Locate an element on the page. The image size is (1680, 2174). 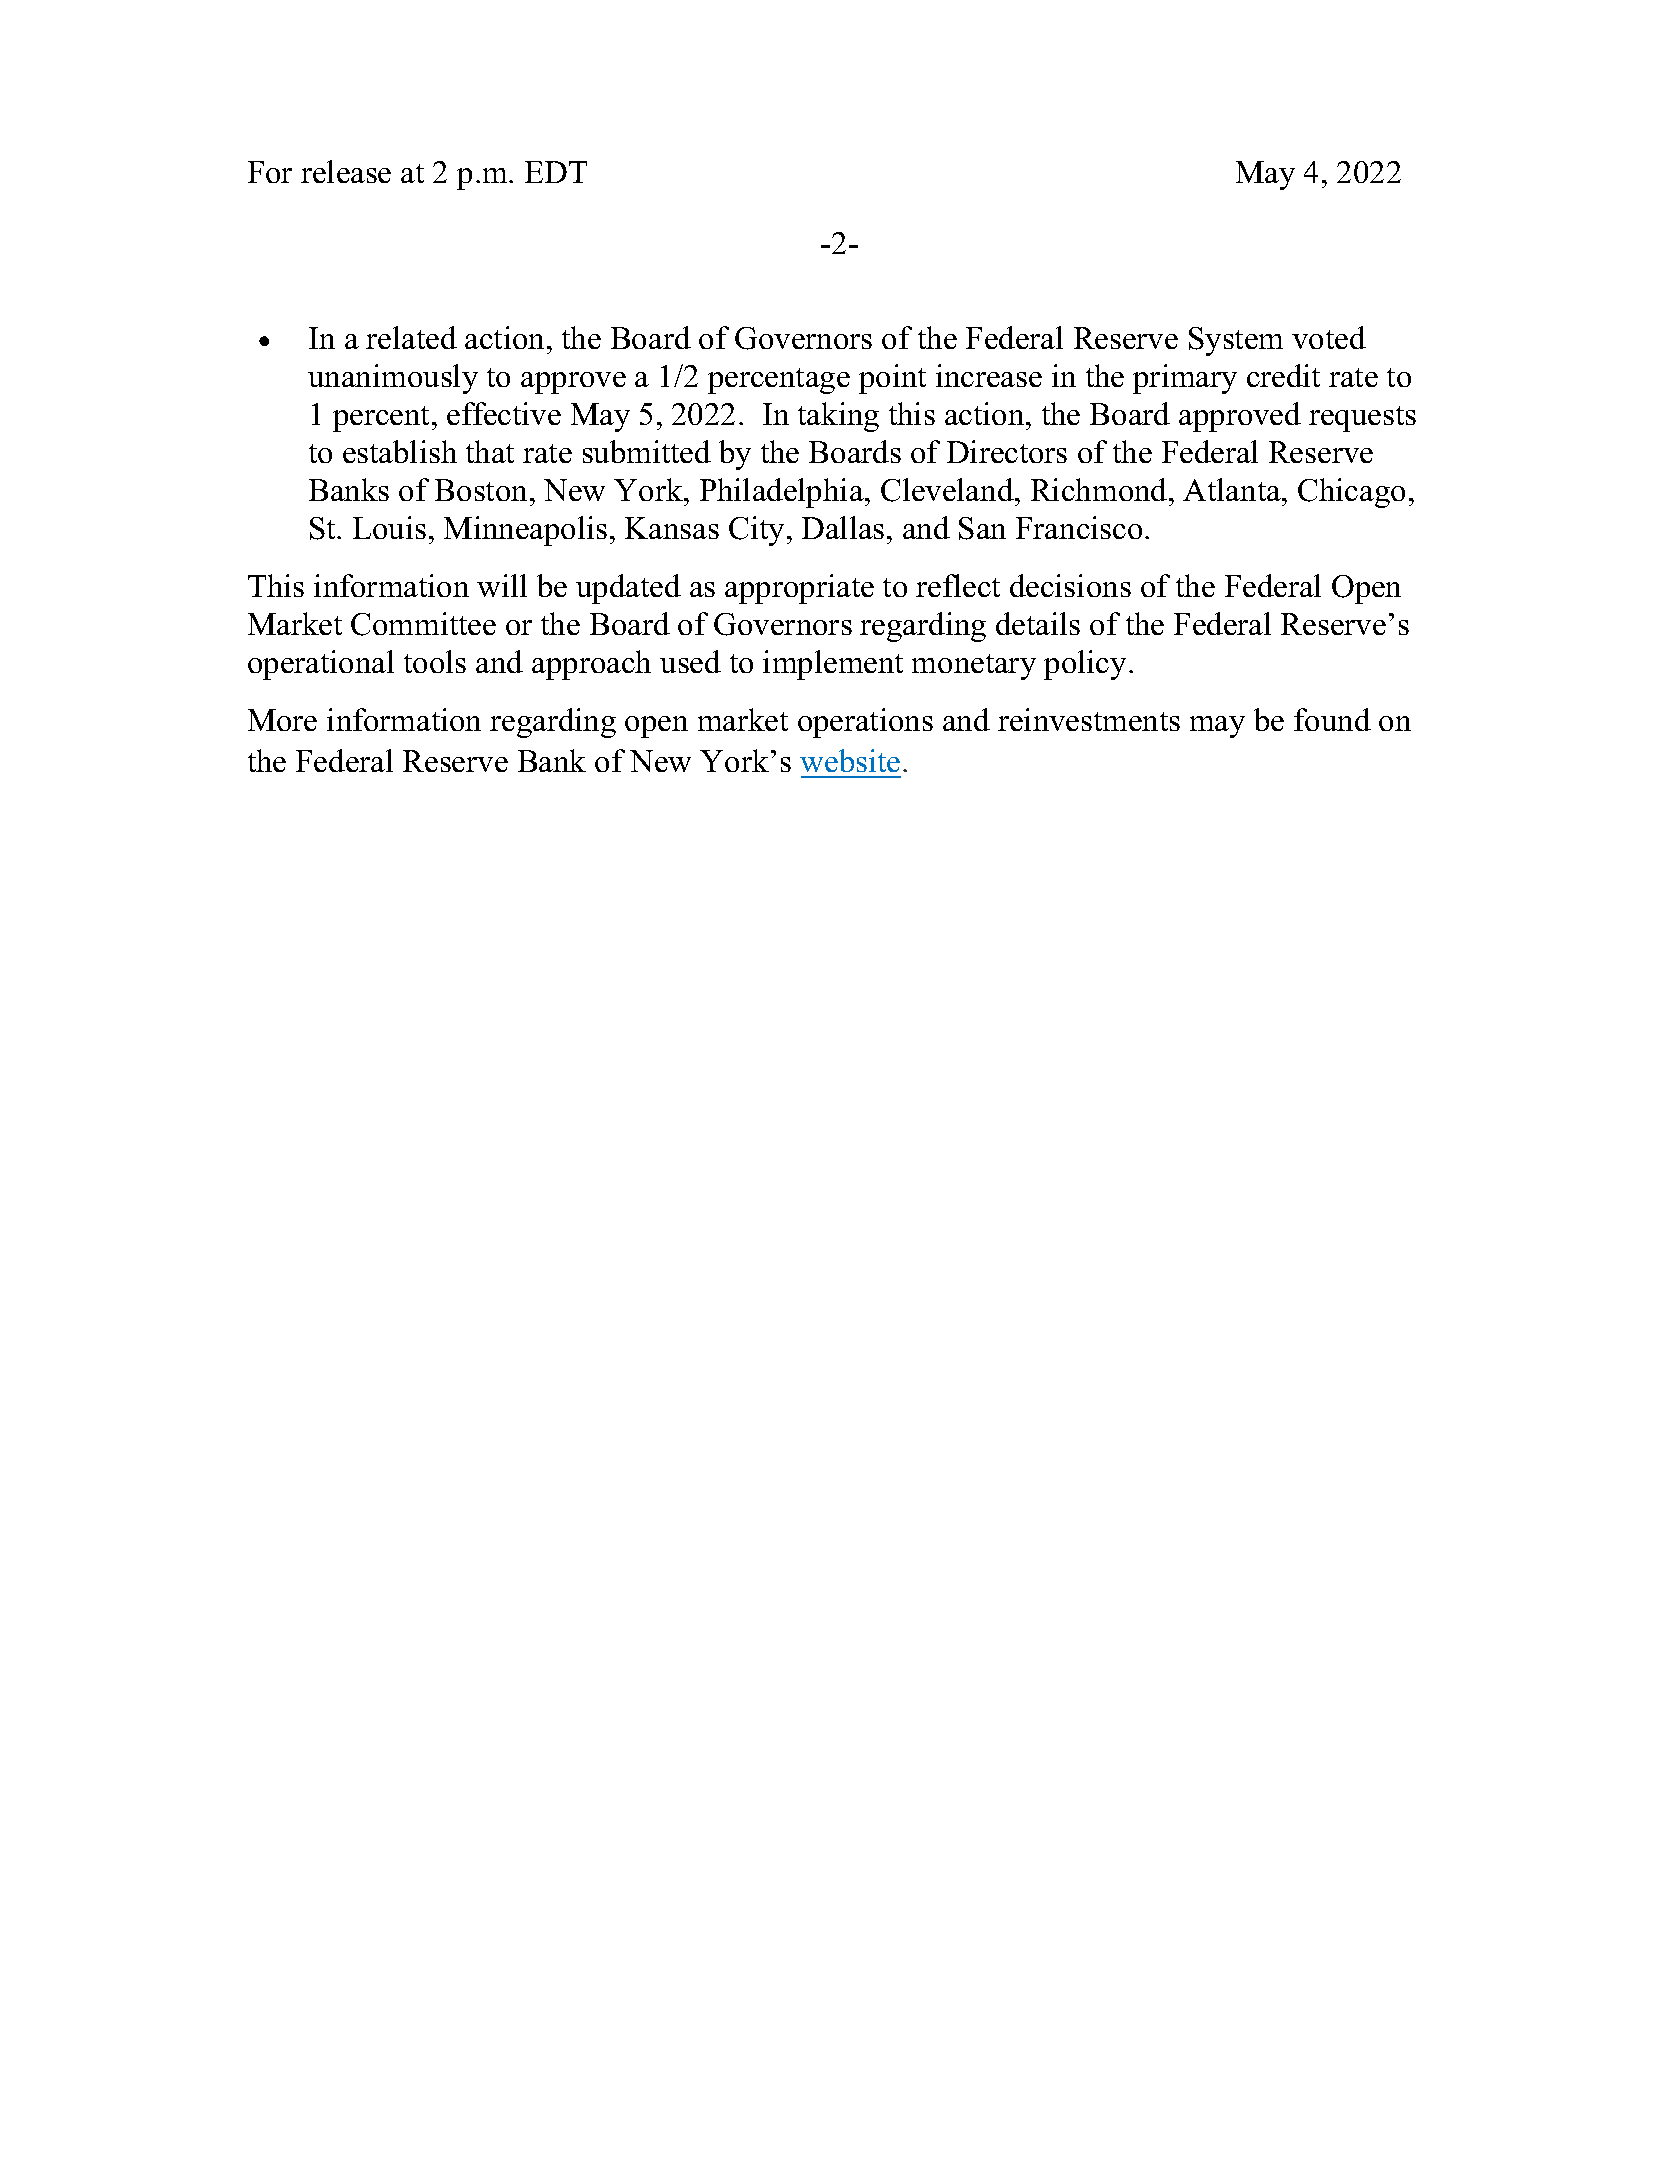
release is located at coordinates (346, 171).
